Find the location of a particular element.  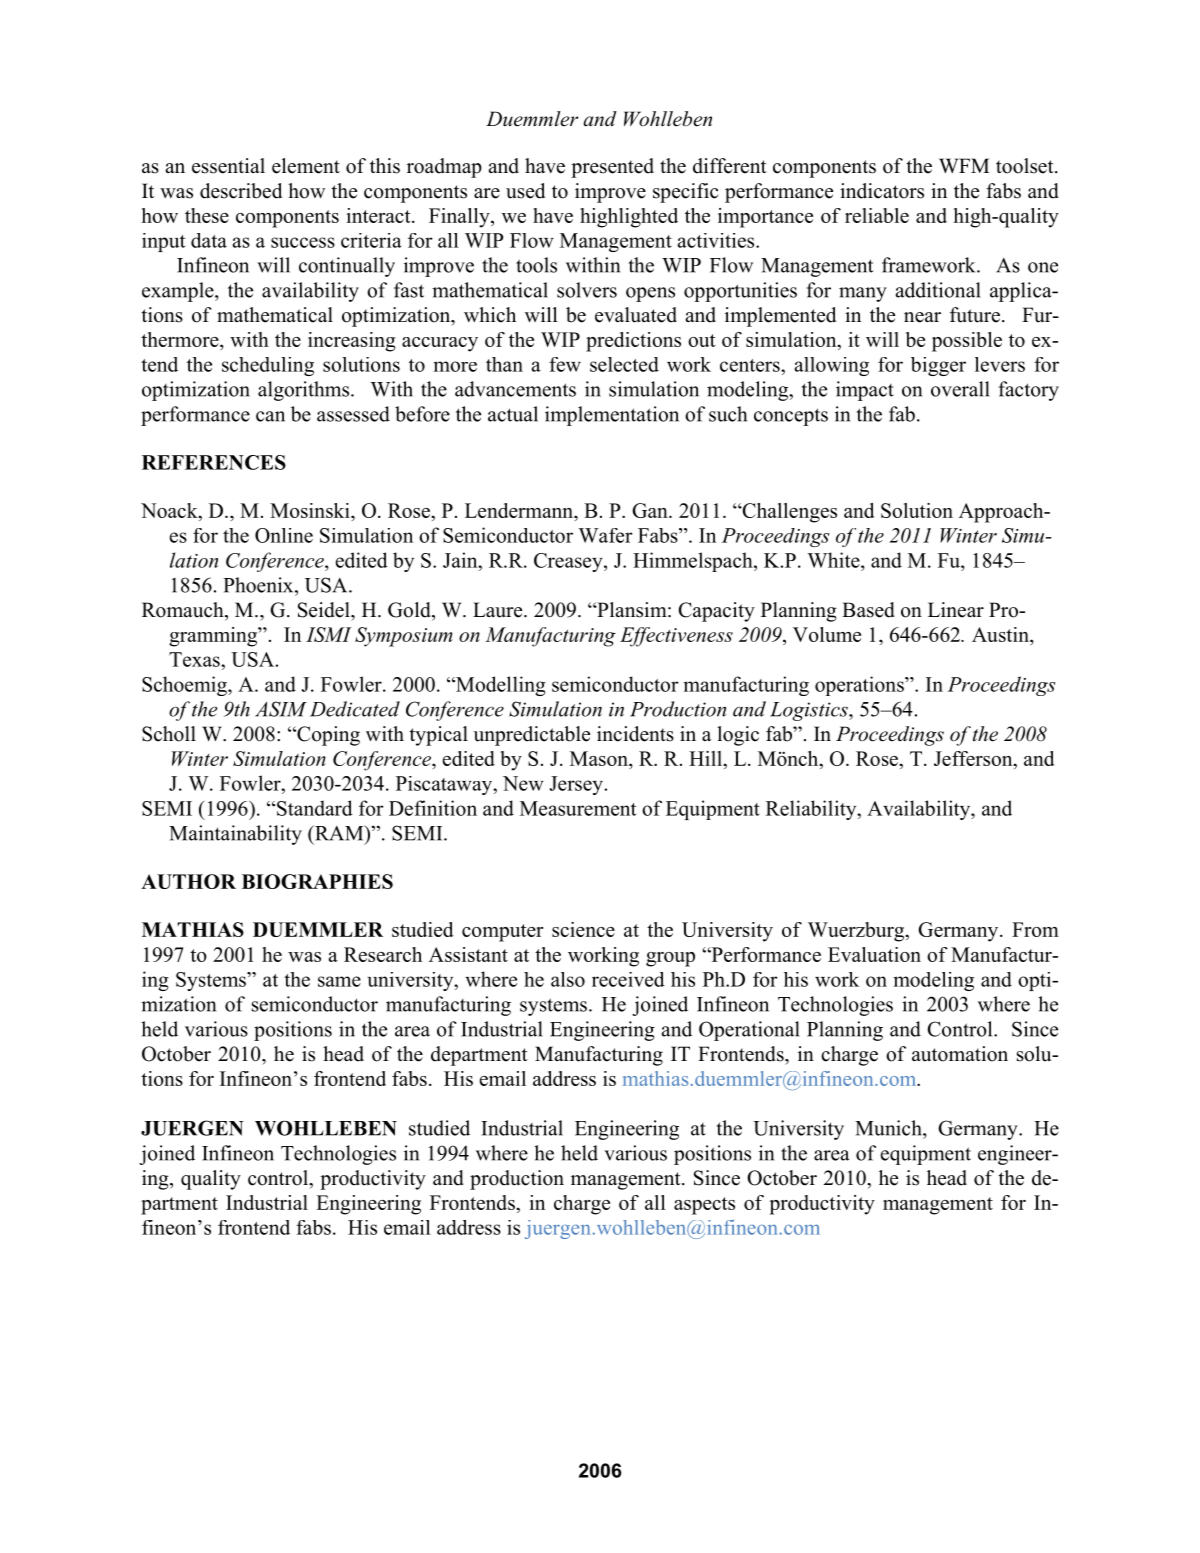

implementation is located at coordinates (612, 416).
